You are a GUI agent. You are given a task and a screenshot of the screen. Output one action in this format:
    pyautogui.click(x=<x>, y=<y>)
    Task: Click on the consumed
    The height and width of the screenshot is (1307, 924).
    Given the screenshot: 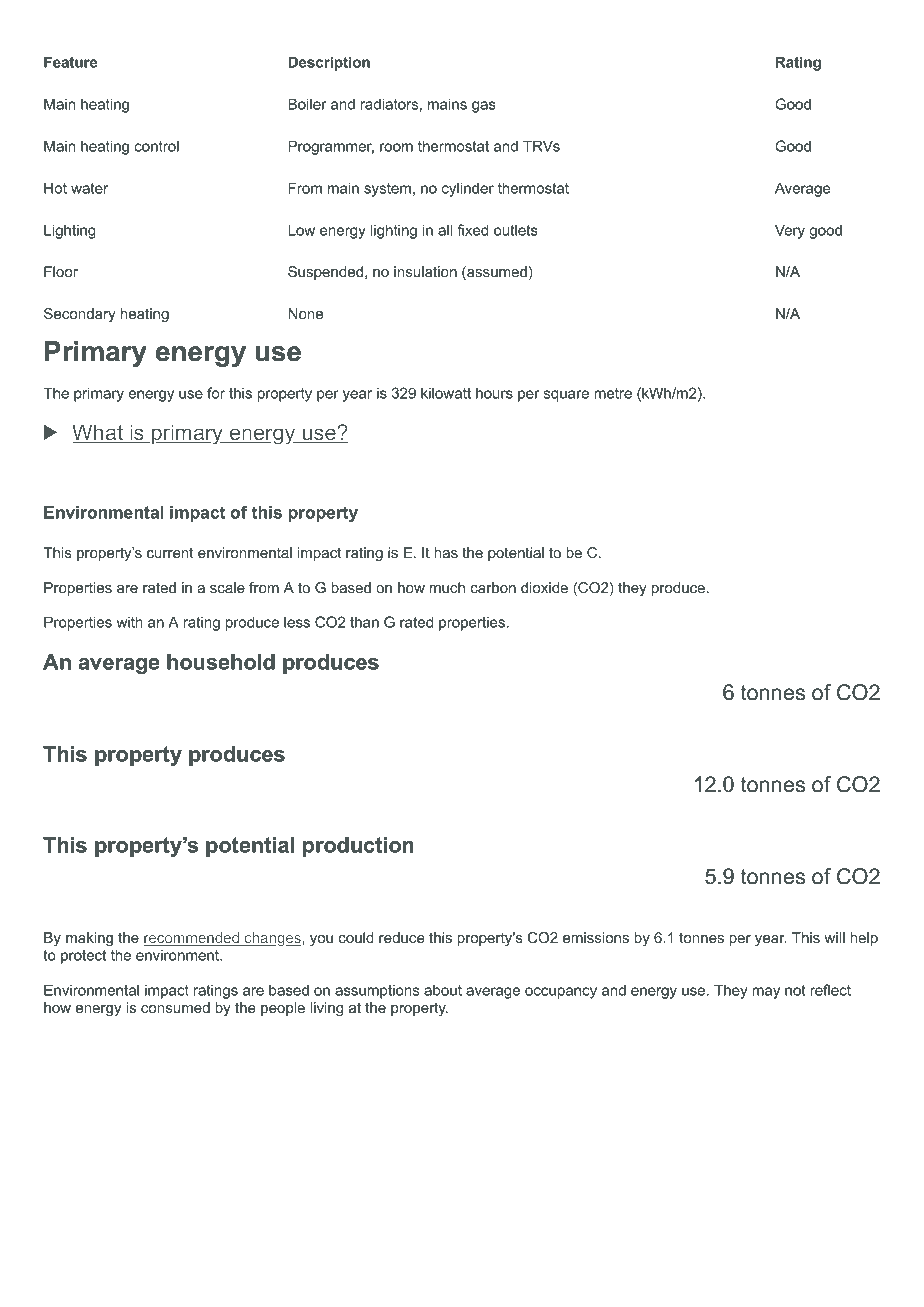 What is the action you would take?
    pyautogui.click(x=175, y=1007)
